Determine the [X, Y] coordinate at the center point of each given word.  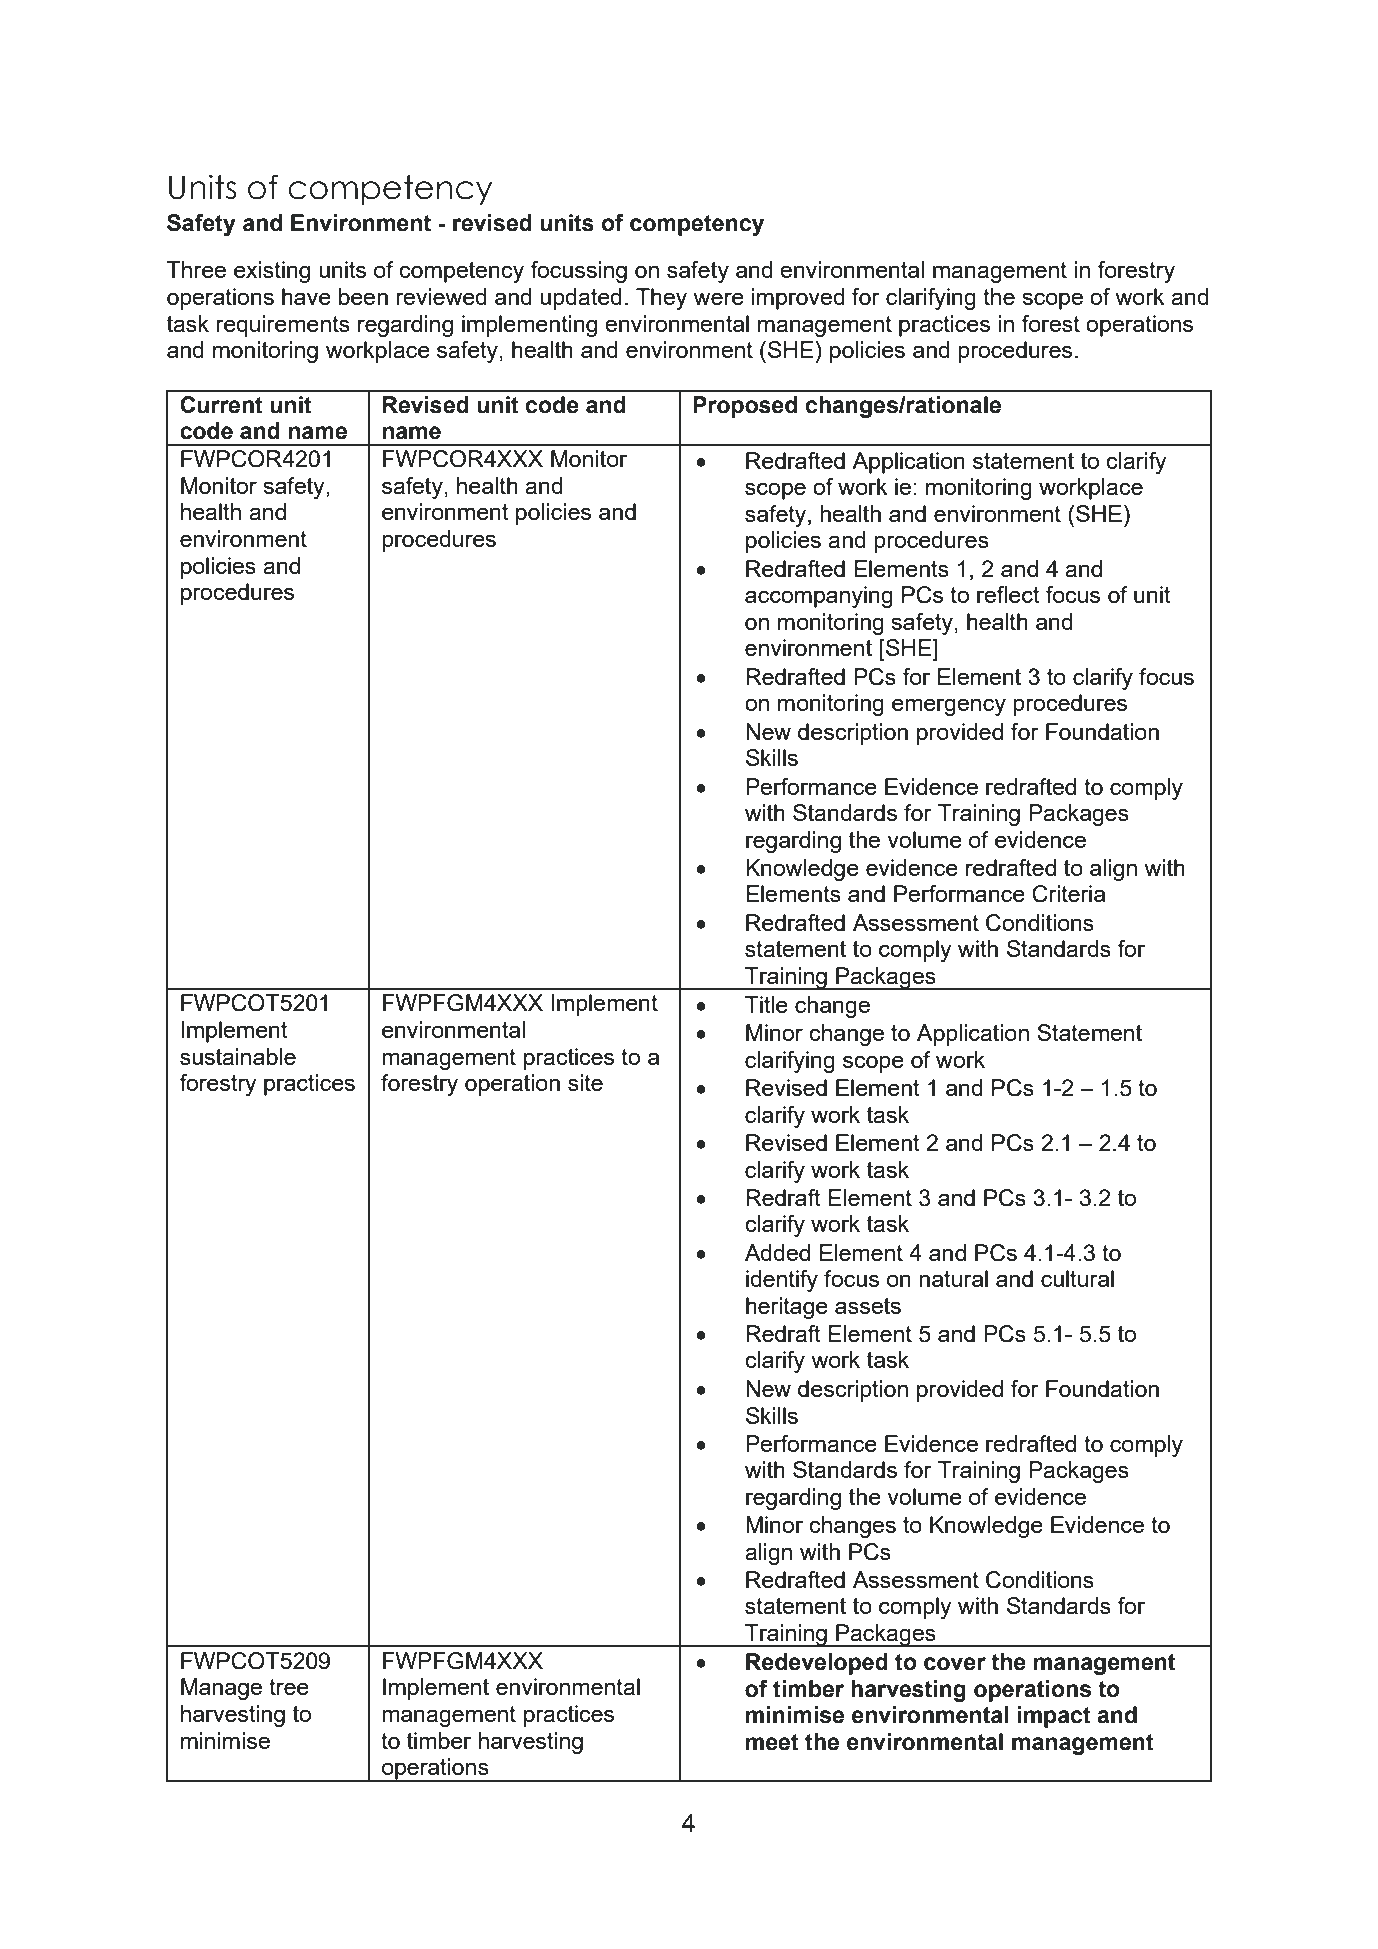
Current [221, 405]
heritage [787, 1308]
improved [798, 299]
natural [953, 1278]
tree [289, 1687]
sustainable [238, 1056]
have [306, 296]
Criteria [1068, 894]
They [661, 299]
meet [772, 1742]
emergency [949, 707]
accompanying [819, 597]
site [585, 1082]
